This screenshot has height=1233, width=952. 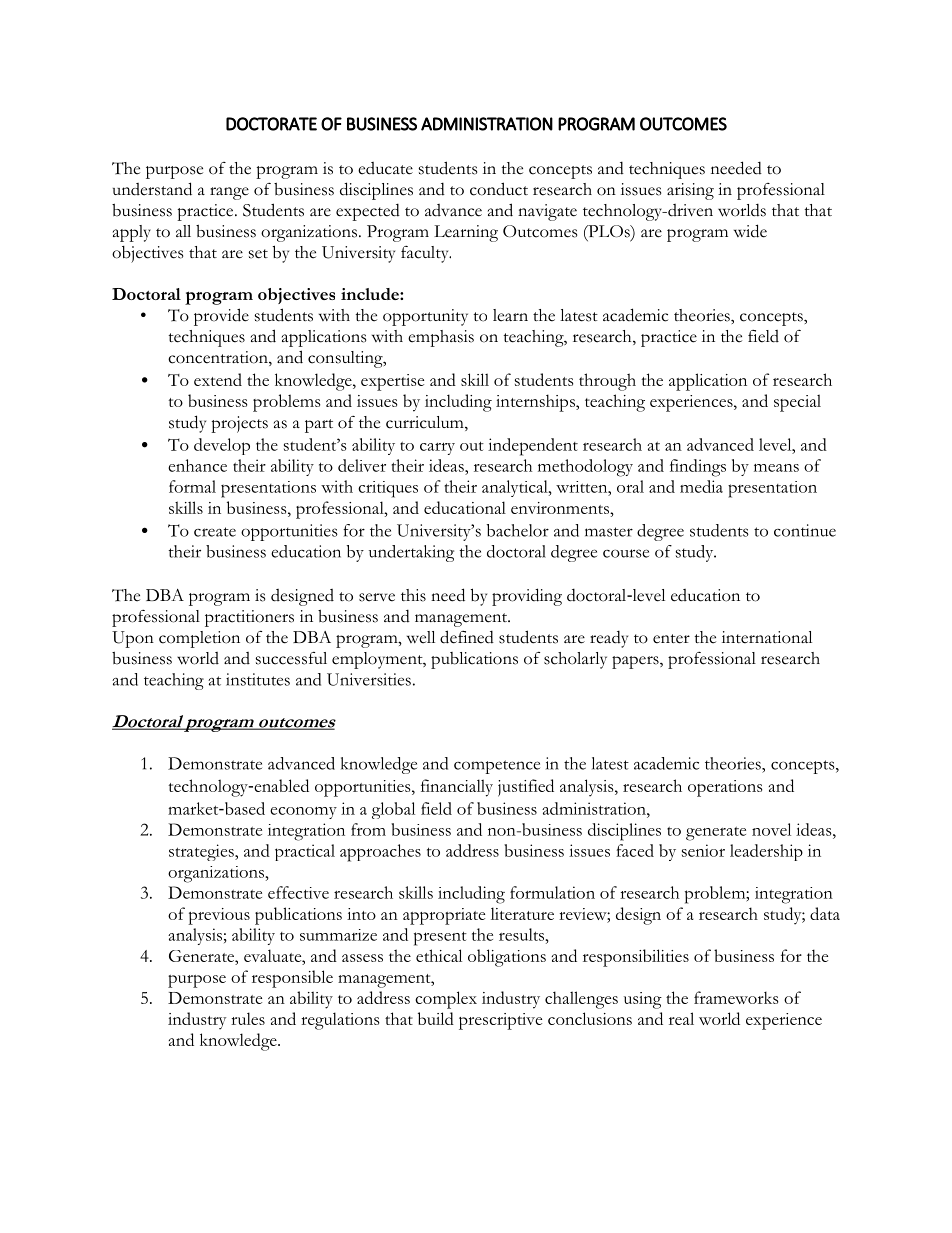 What do you see at coordinates (258, 679) in the screenshot?
I see `institutes` at bounding box center [258, 679].
